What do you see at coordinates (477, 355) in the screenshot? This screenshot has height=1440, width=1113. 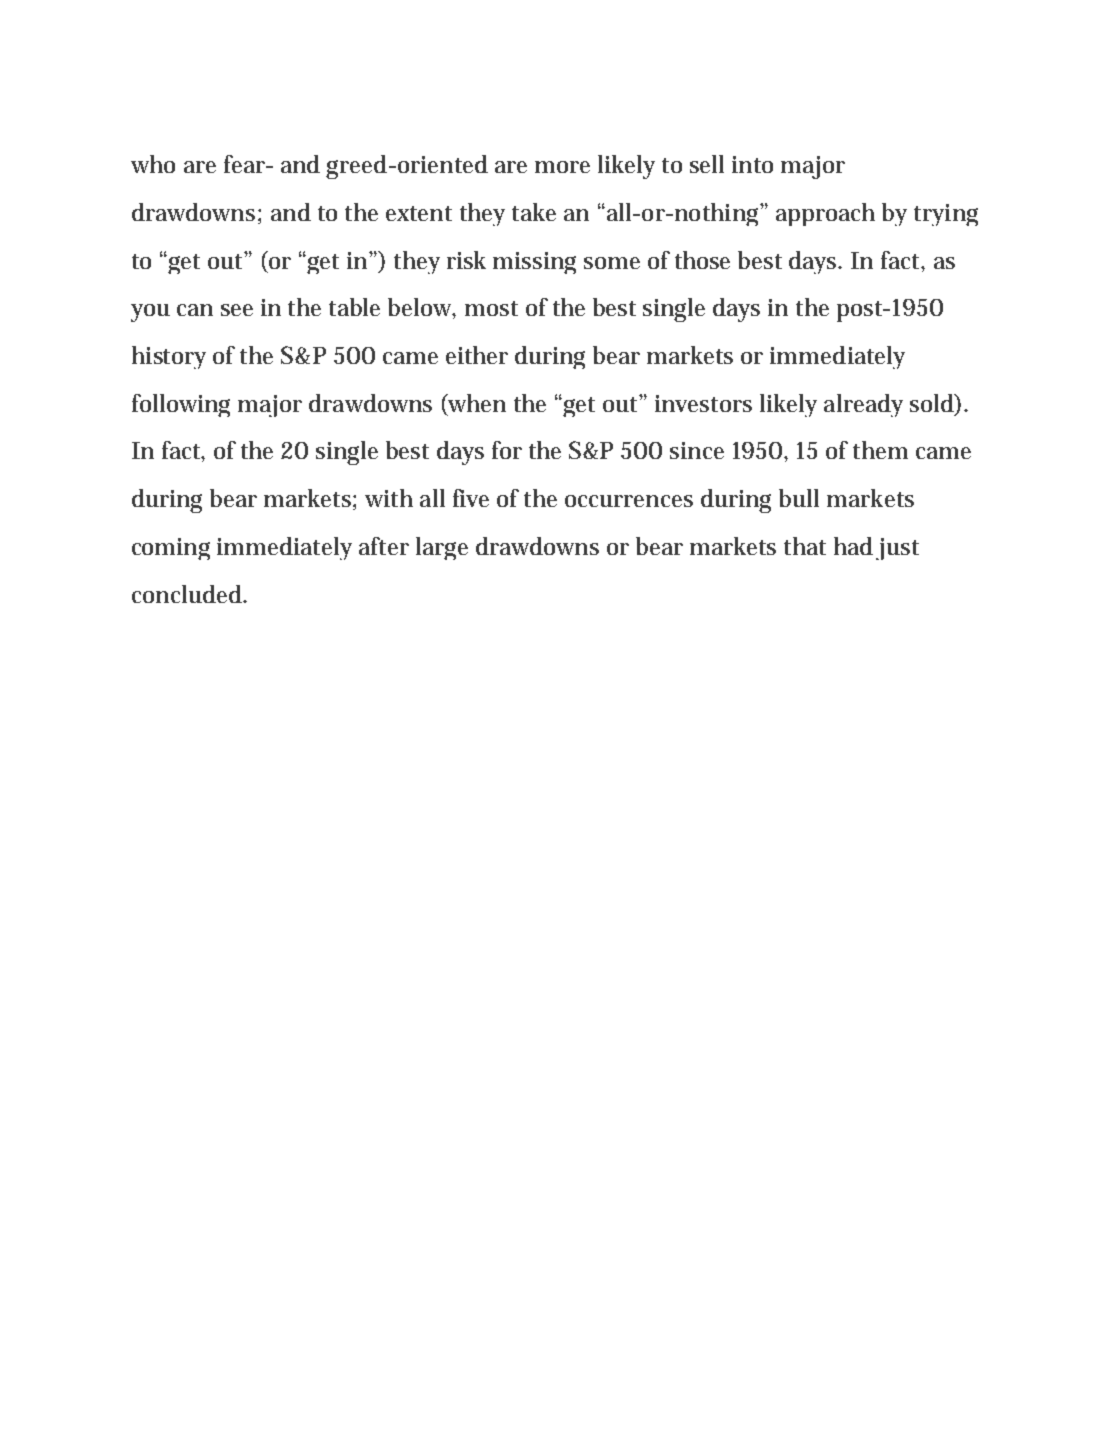 I see `either` at bounding box center [477, 355].
